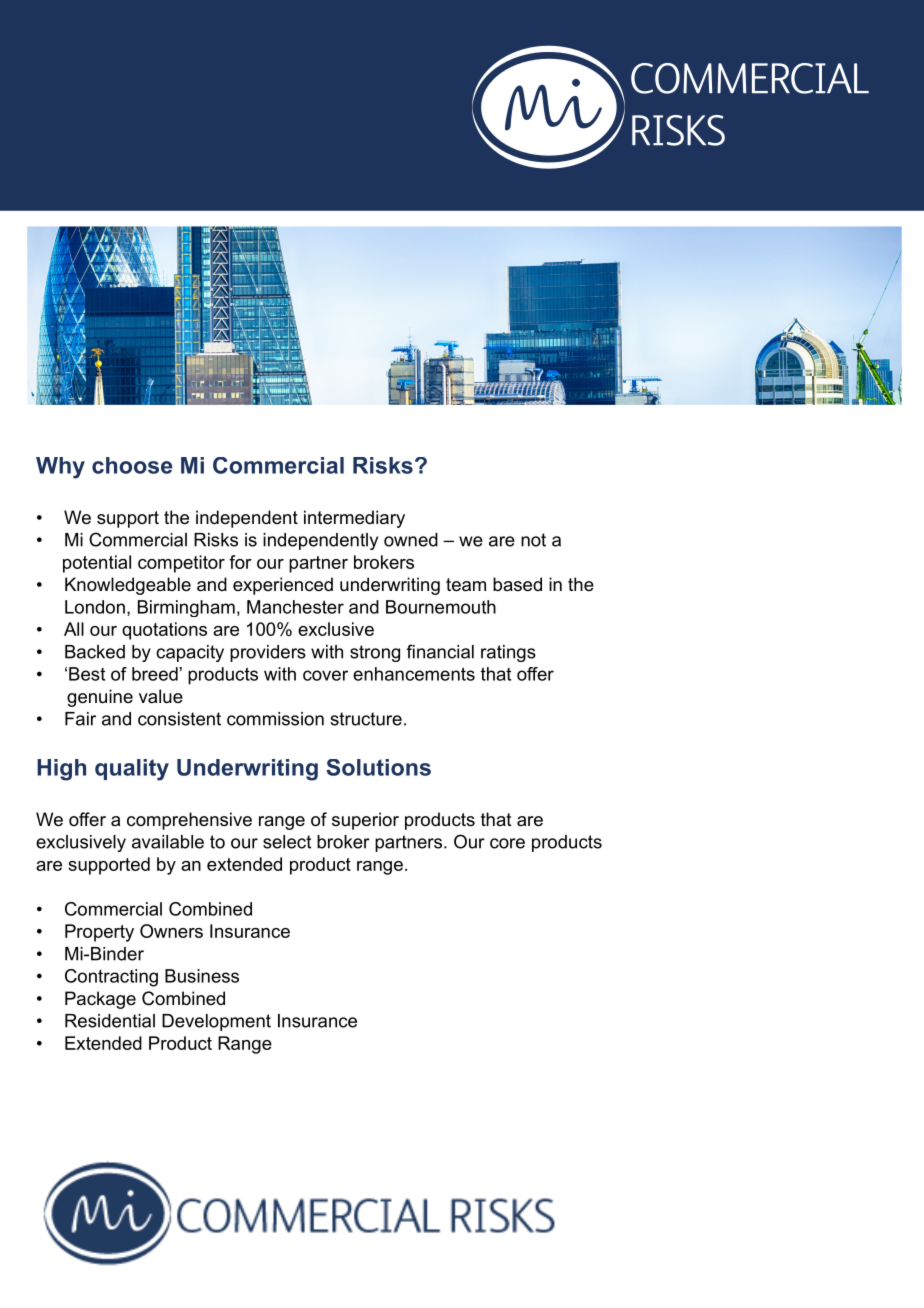  Describe the element at coordinates (354, 519) in the screenshot. I see `intermediary` at that location.
